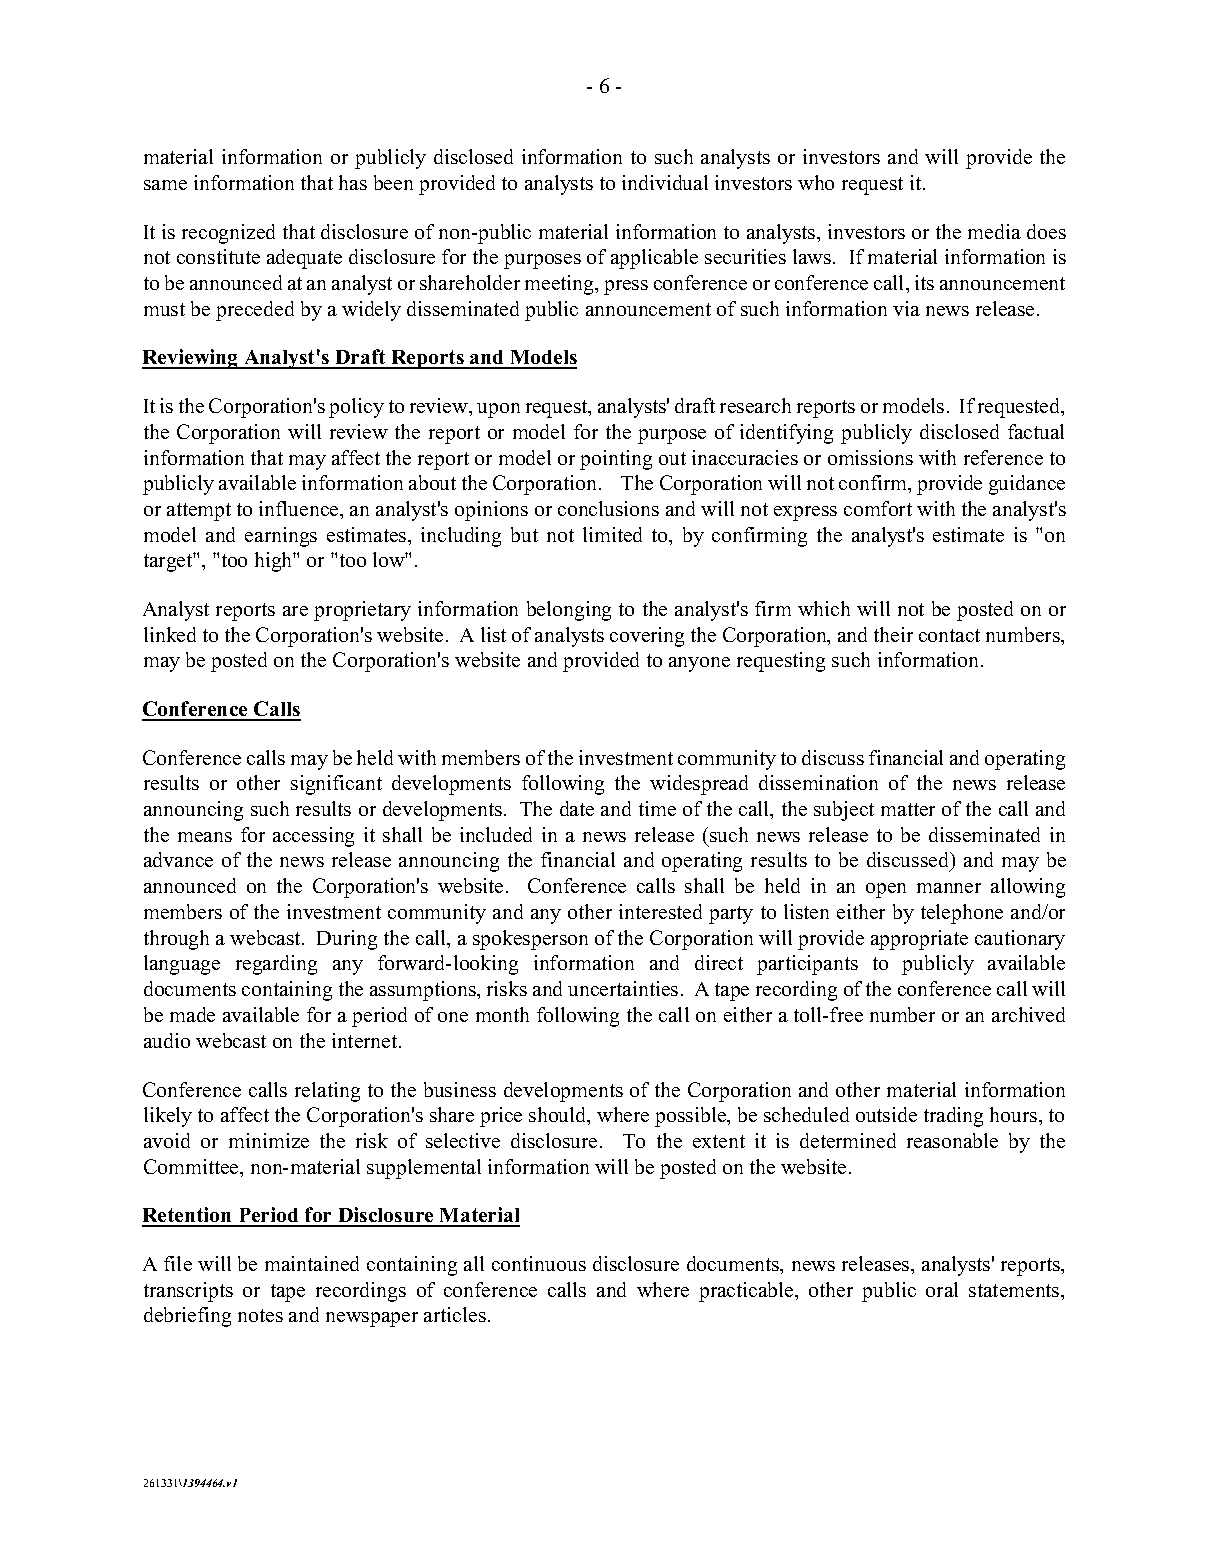 This screenshot has height=1560, width=1206. I want to click on media, so click(994, 231).
